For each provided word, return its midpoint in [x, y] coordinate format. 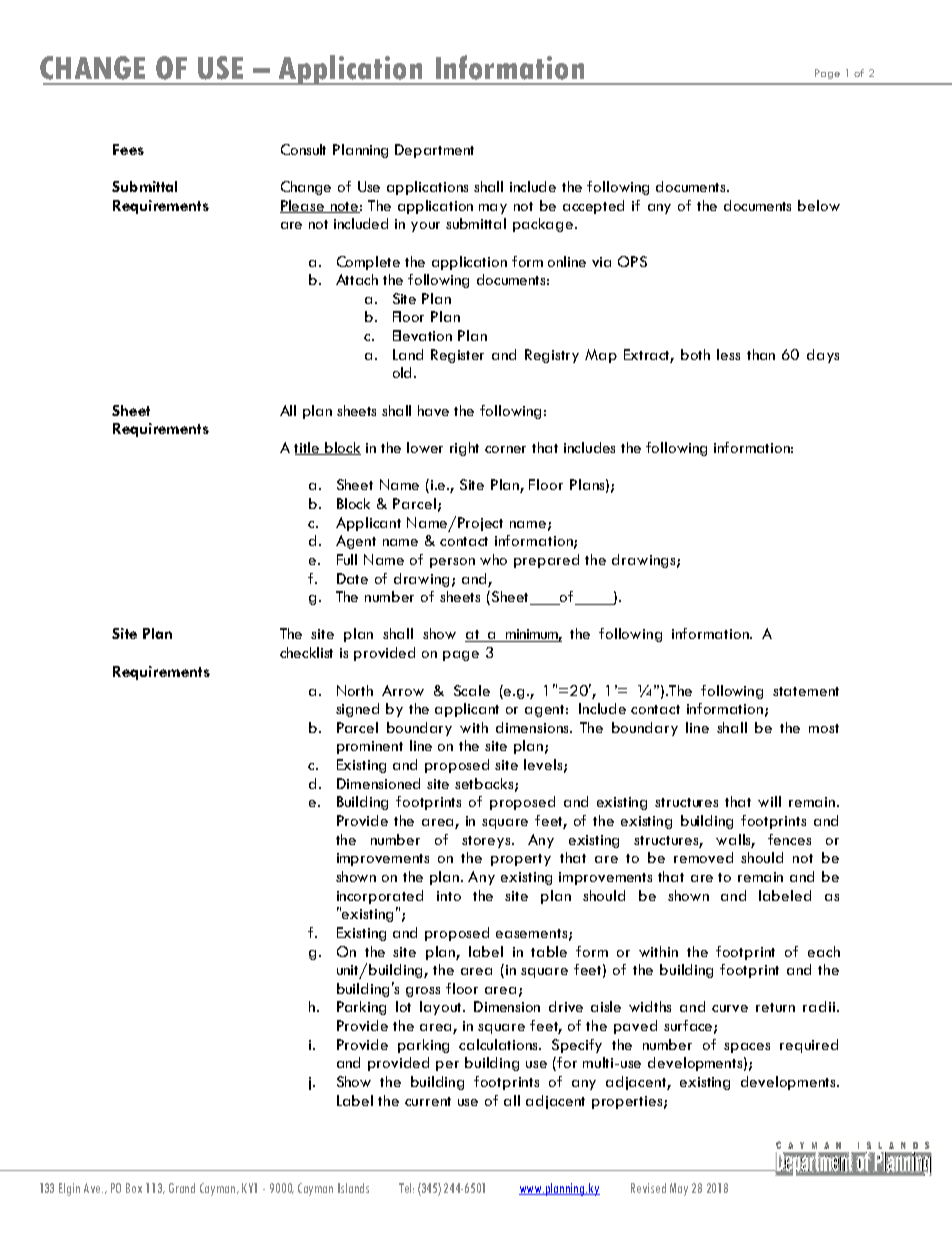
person [452, 563]
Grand [182, 1188]
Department [434, 151]
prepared [546, 561]
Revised [648, 1188]
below [819, 205]
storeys [487, 842]
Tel [406, 1188]
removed [703, 857]
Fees [128, 149]
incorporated [380, 897]
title [308, 448]
